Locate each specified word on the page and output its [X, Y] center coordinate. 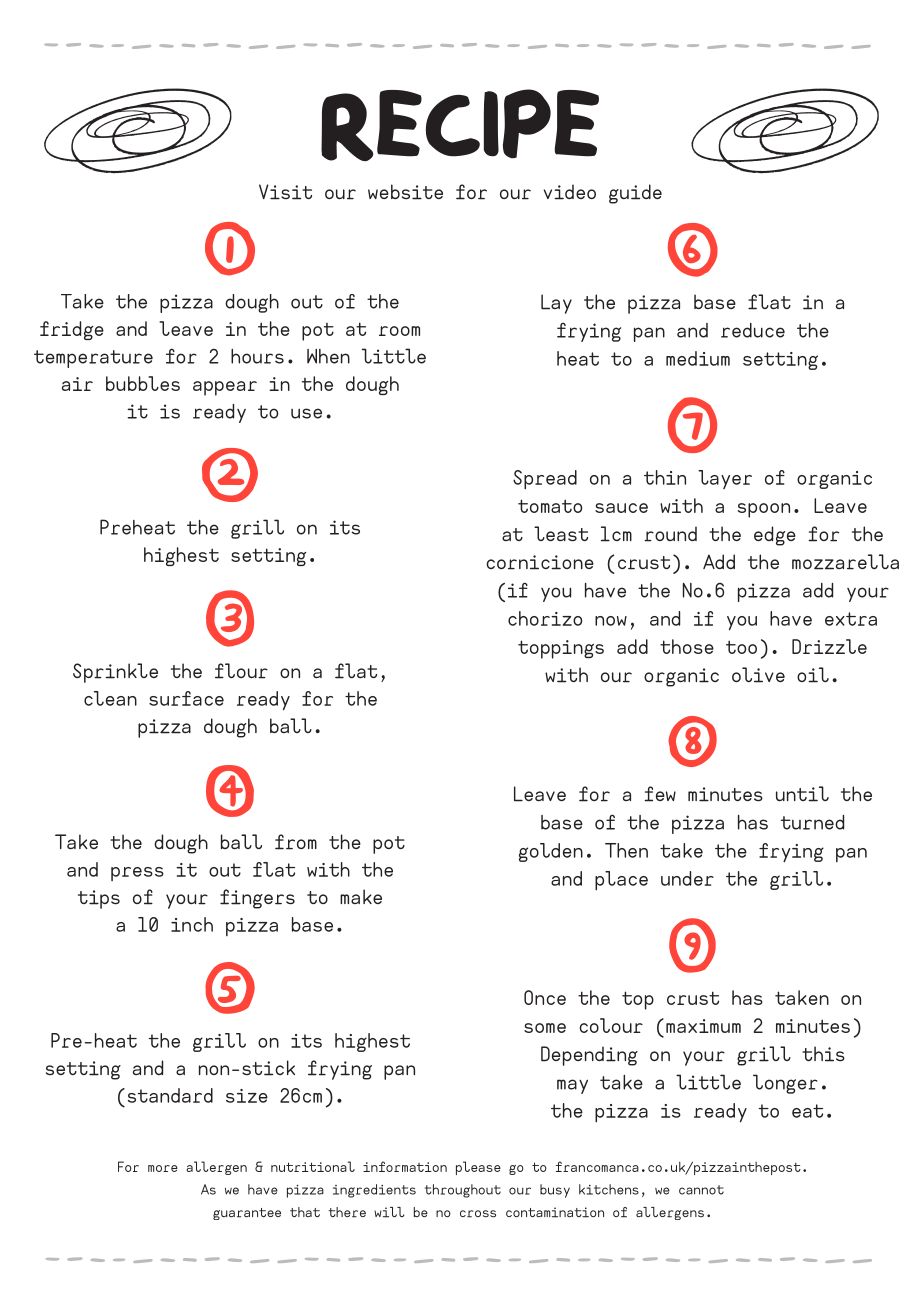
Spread [545, 480]
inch [192, 924]
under [687, 878]
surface [186, 698]
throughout [463, 1191]
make [361, 896]
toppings [561, 649]
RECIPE [460, 125]
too [741, 647]
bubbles [143, 383]
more [163, 1168]
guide [635, 194]
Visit [285, 192]
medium [698, 358]
